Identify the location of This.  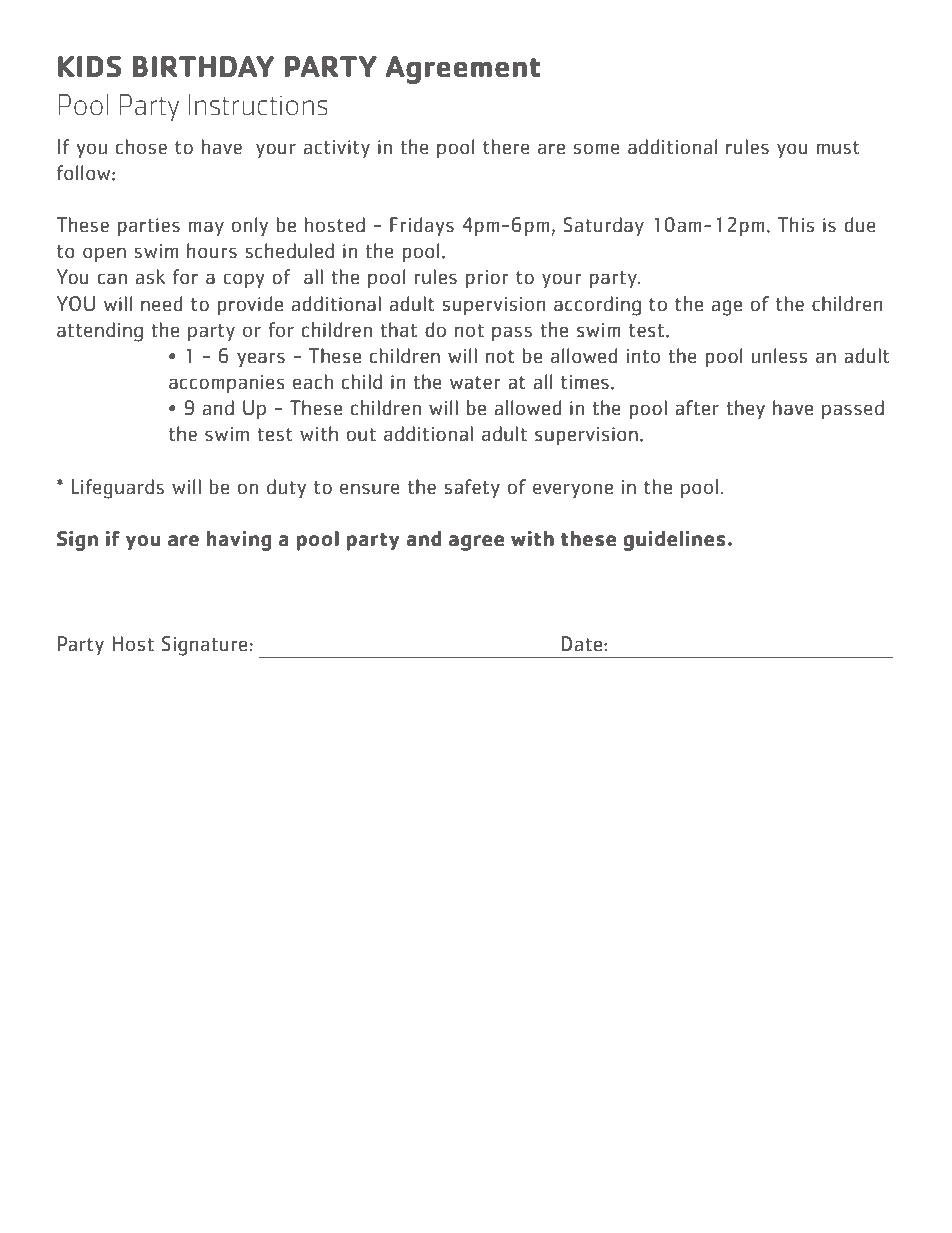
(796, 224).
